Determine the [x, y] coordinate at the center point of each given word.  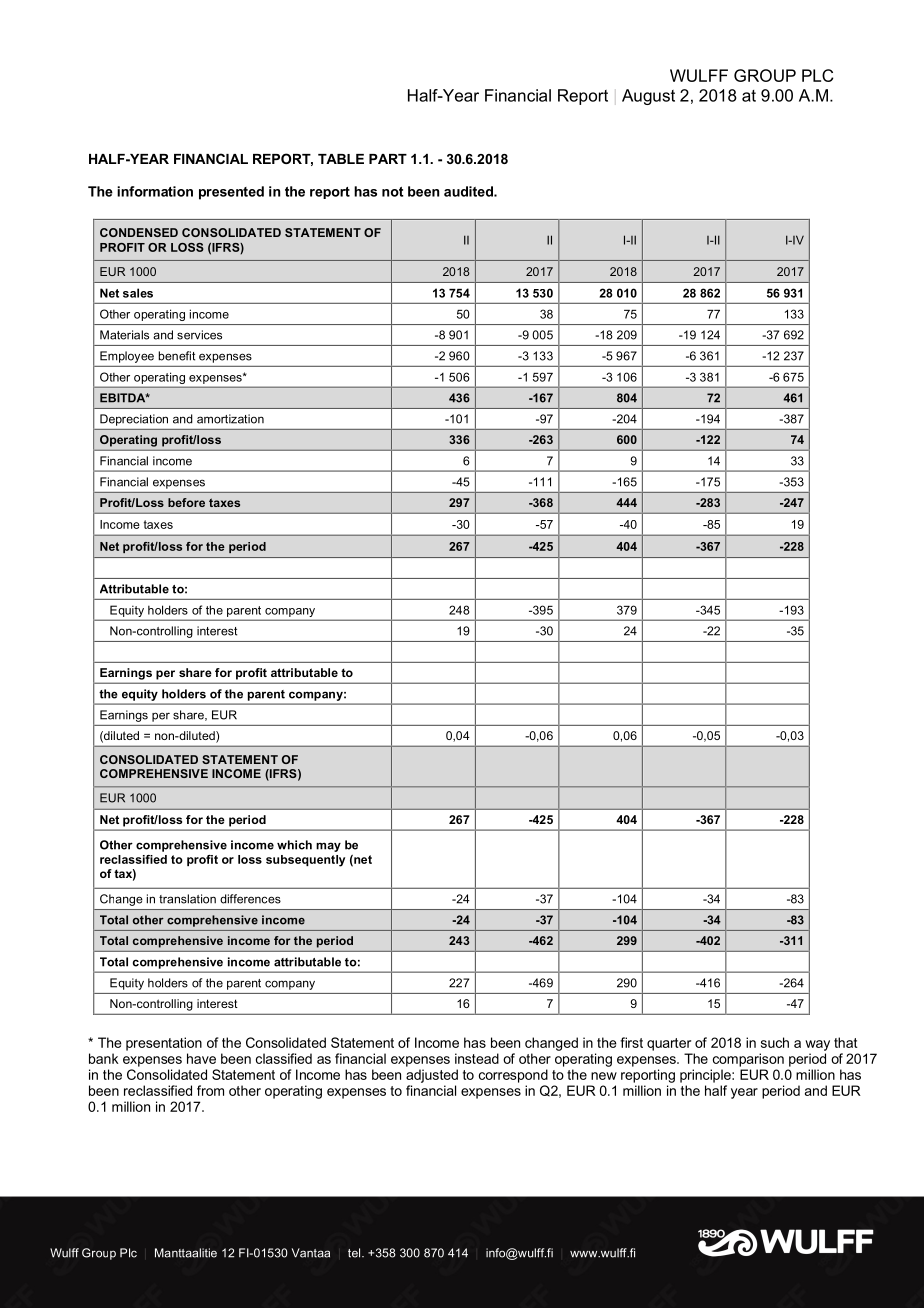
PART [388, 159]
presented [231, 193]
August [648, 97]
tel [355, 1253]
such [775, 1042]
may [328, 847]
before [186, 502]
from [210, 1090]
